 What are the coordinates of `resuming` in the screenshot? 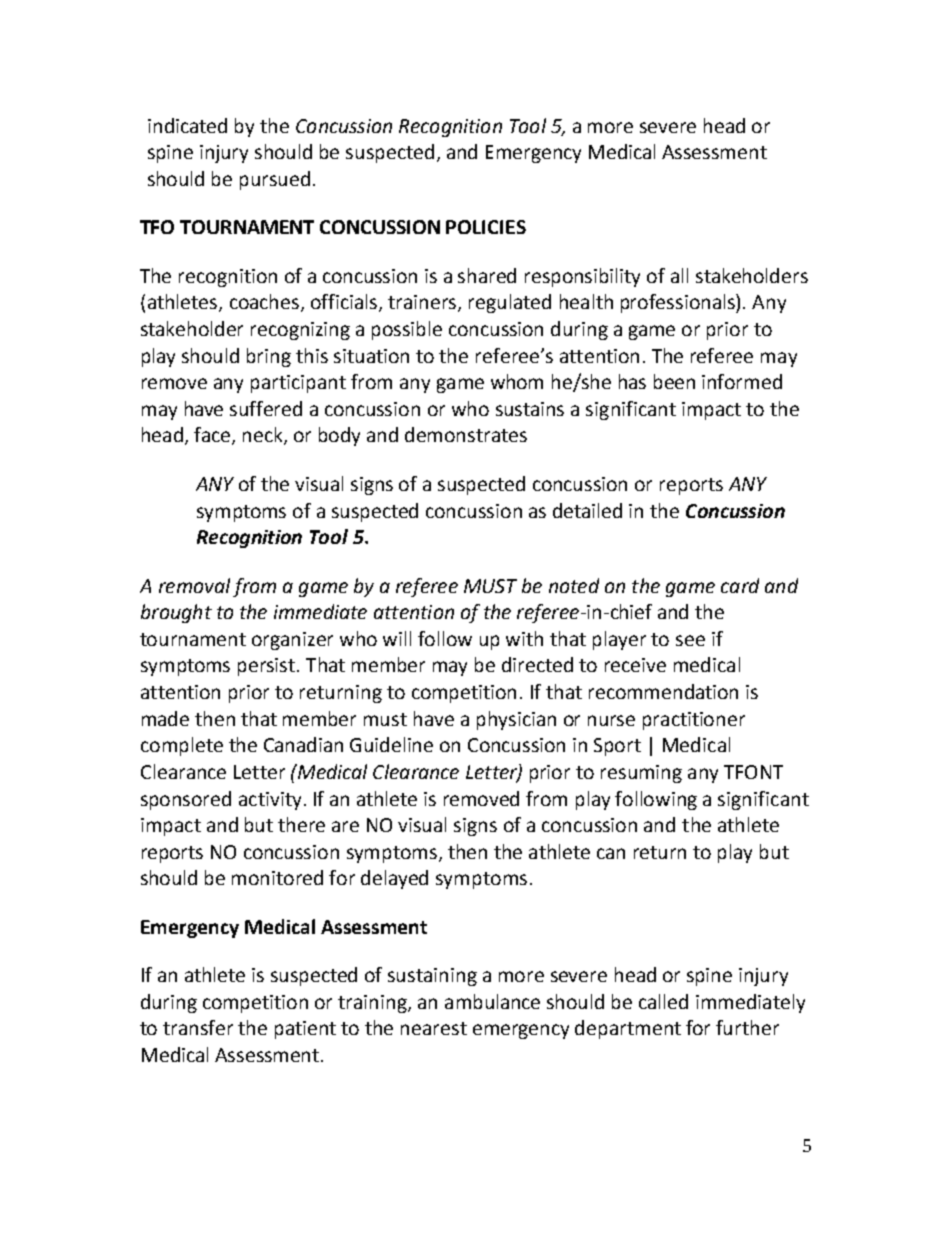 It's located at (641, 774).
